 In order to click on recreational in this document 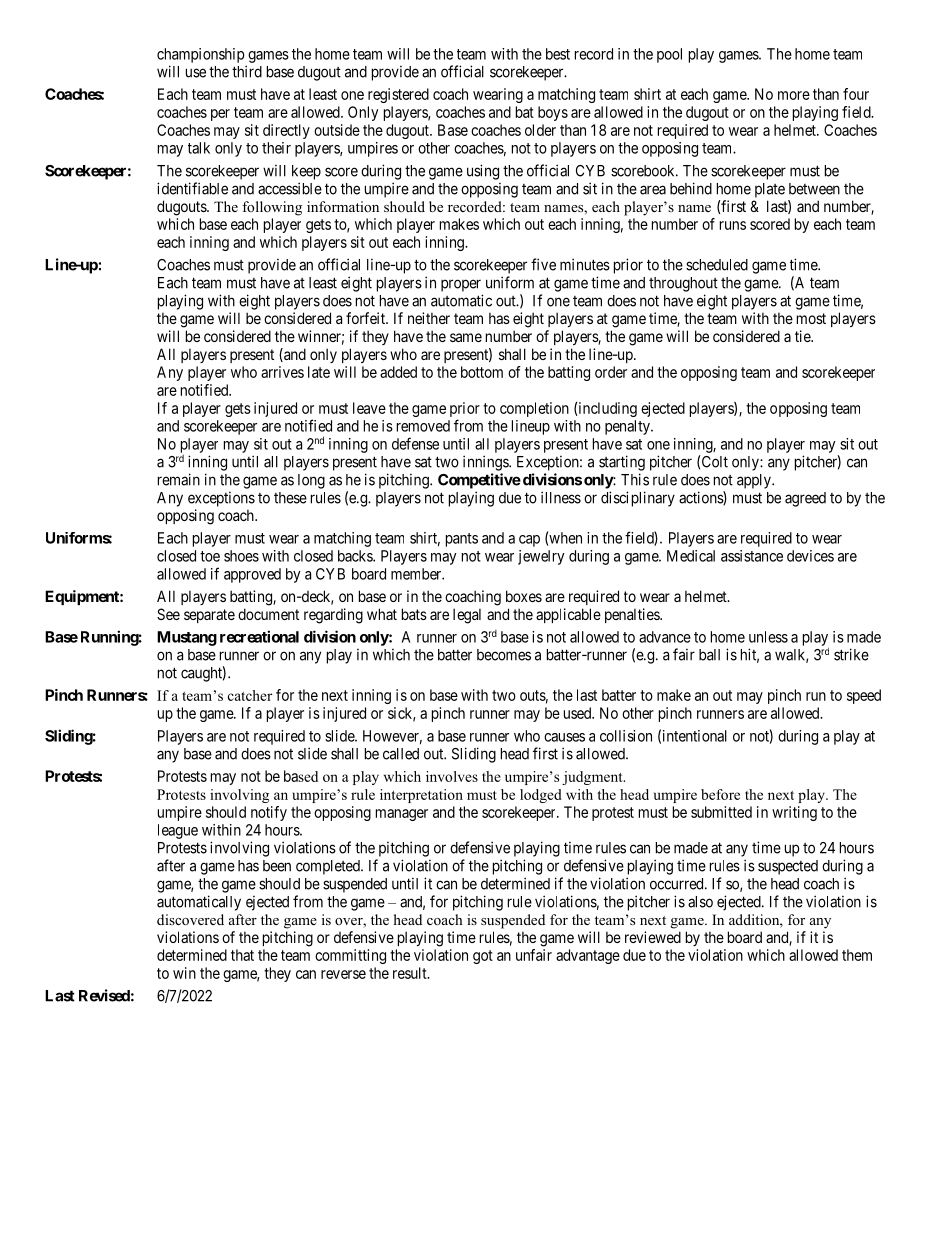, I will do `click(259, 636)`.
